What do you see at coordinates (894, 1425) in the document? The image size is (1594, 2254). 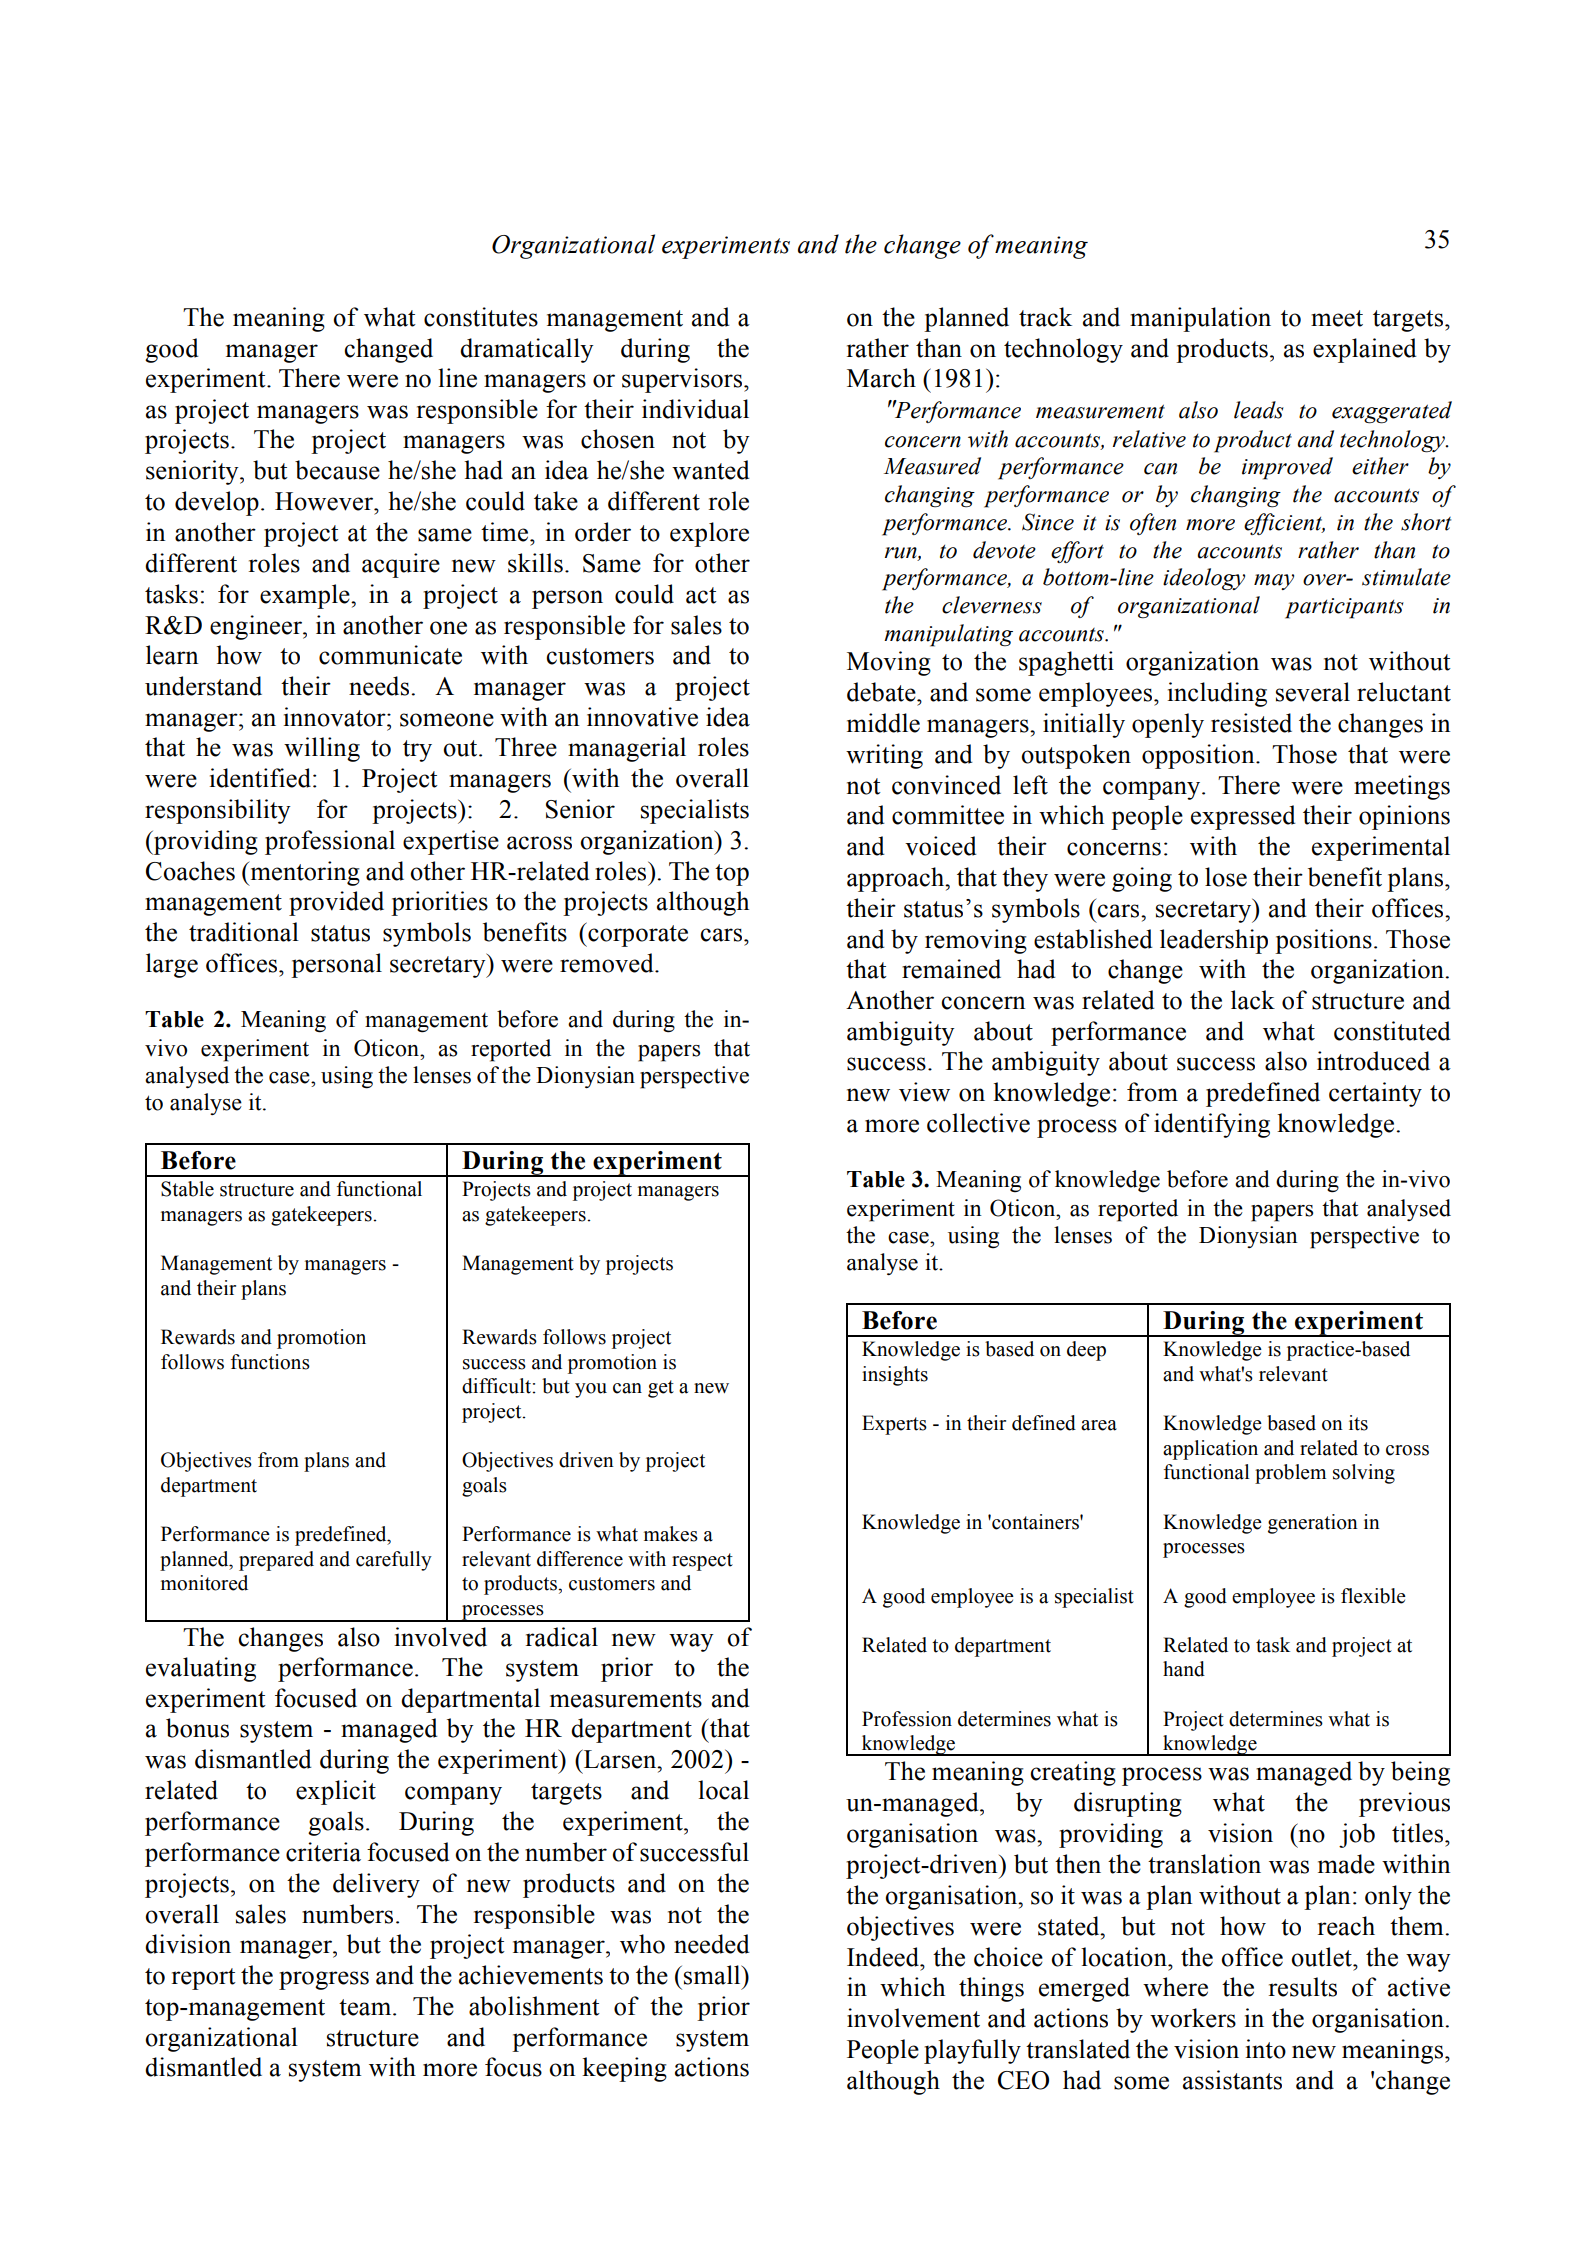 I see `Experts` at bounding box center [894, 1425].
